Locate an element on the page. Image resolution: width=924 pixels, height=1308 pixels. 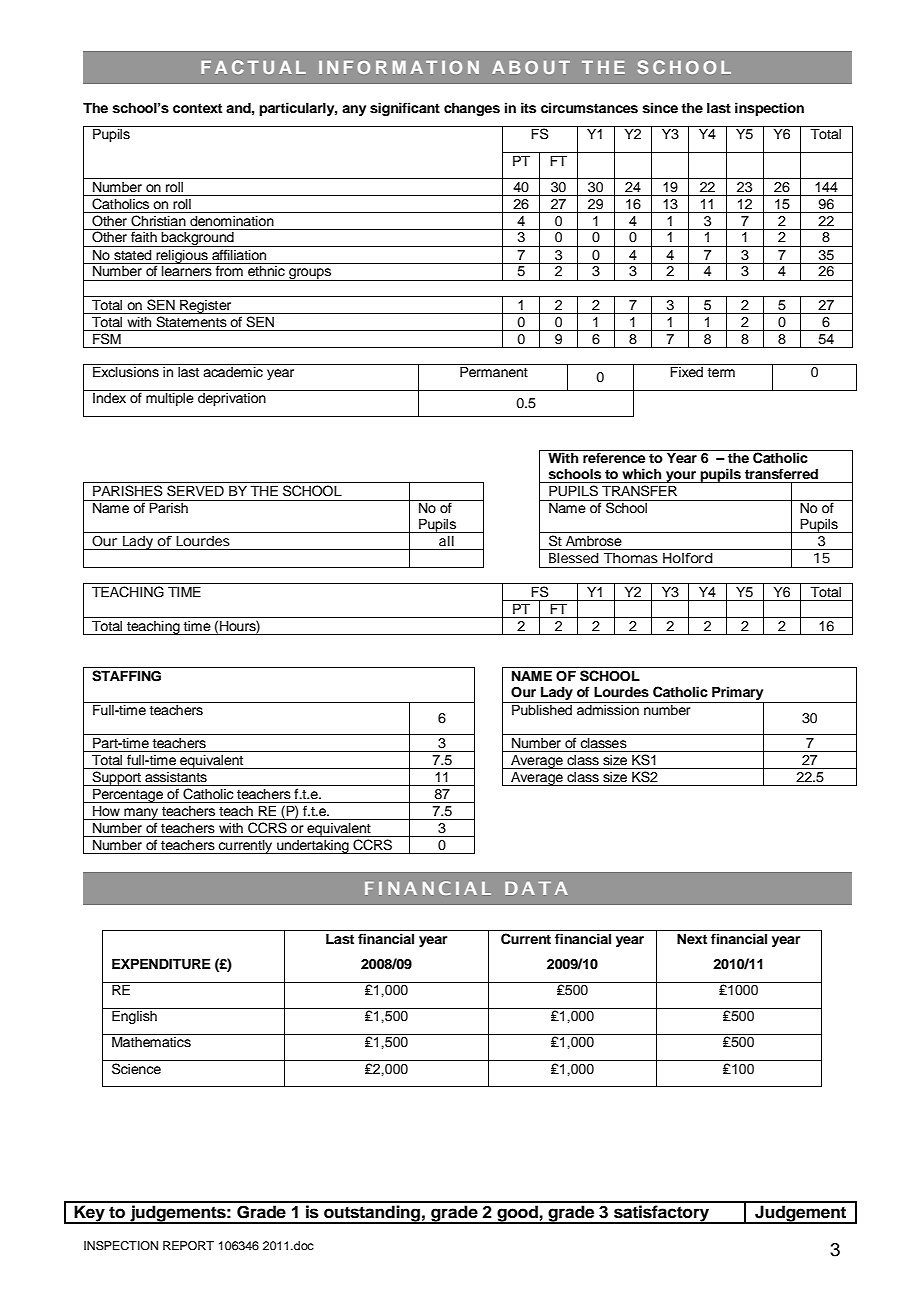
since is located at coordinates (660, 108).
